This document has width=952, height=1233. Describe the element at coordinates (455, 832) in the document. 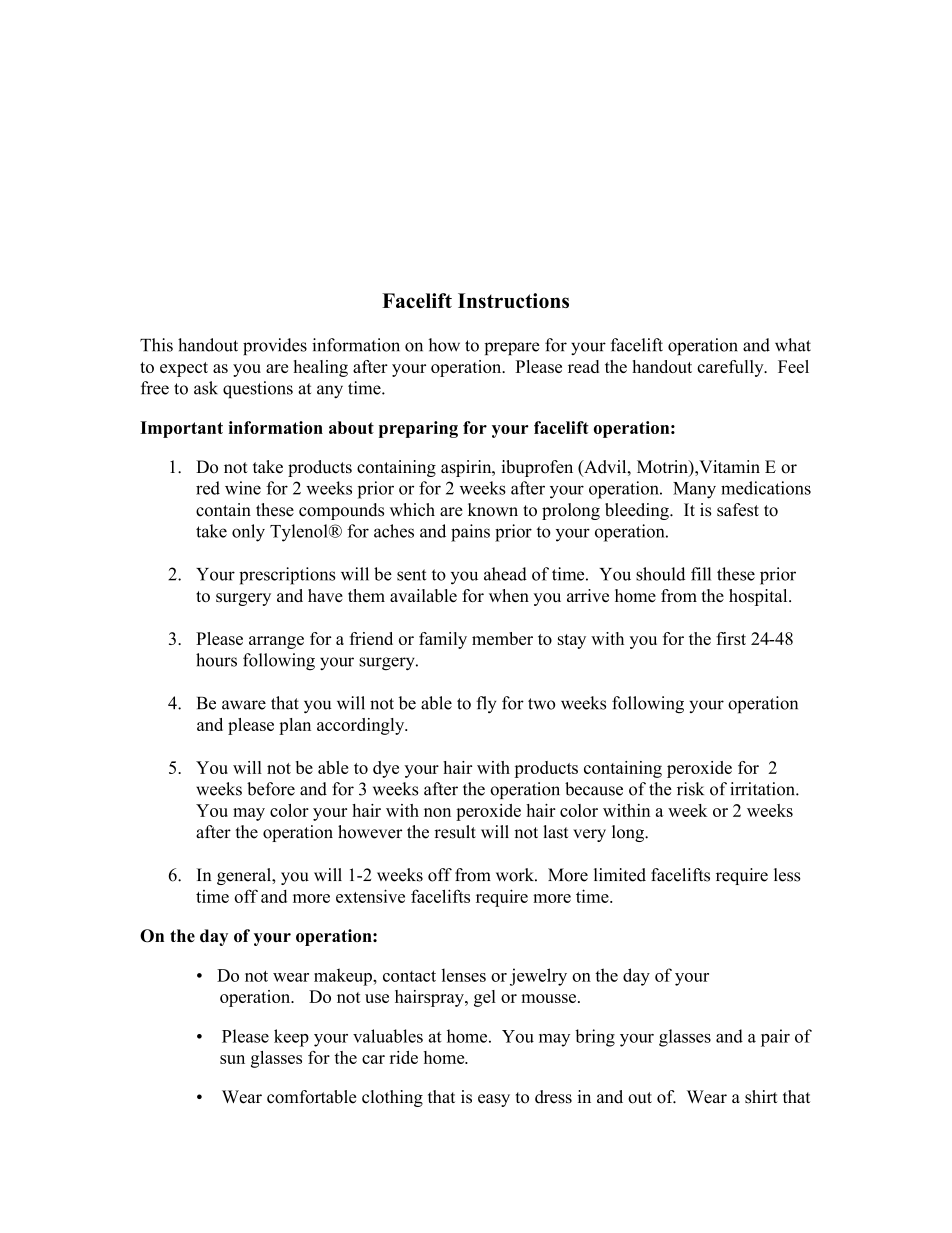

I see `result` at that location.
